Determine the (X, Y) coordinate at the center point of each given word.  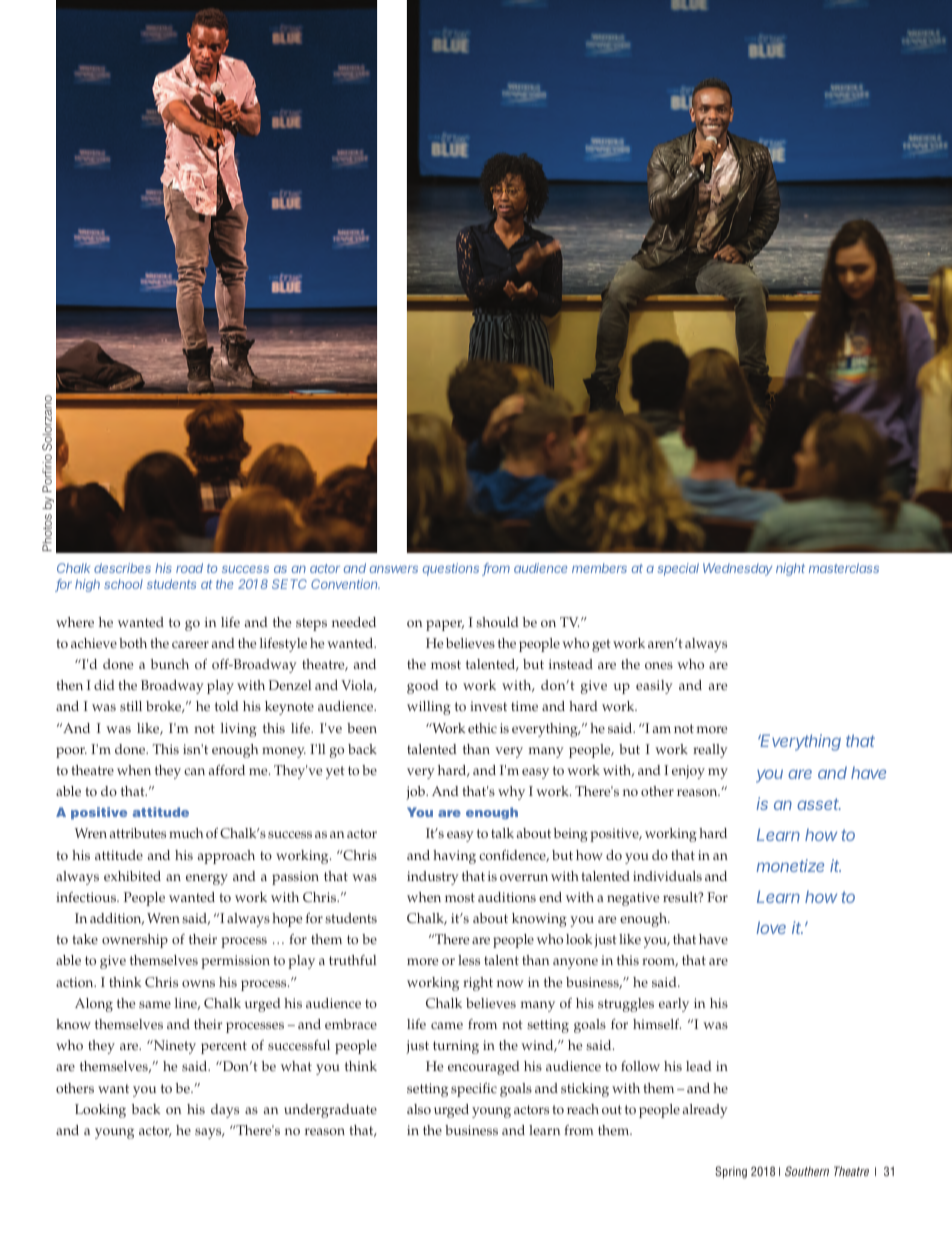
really (710, 751)
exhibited (132, 876)
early (674, 1005)
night (790, 569)
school (123, 584)
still (131, 706)
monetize (790, 865)
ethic (482, 728)
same (155, 1005)
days (225, 1111)
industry (433, 878)
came (447, 1026)
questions (451, 569)
